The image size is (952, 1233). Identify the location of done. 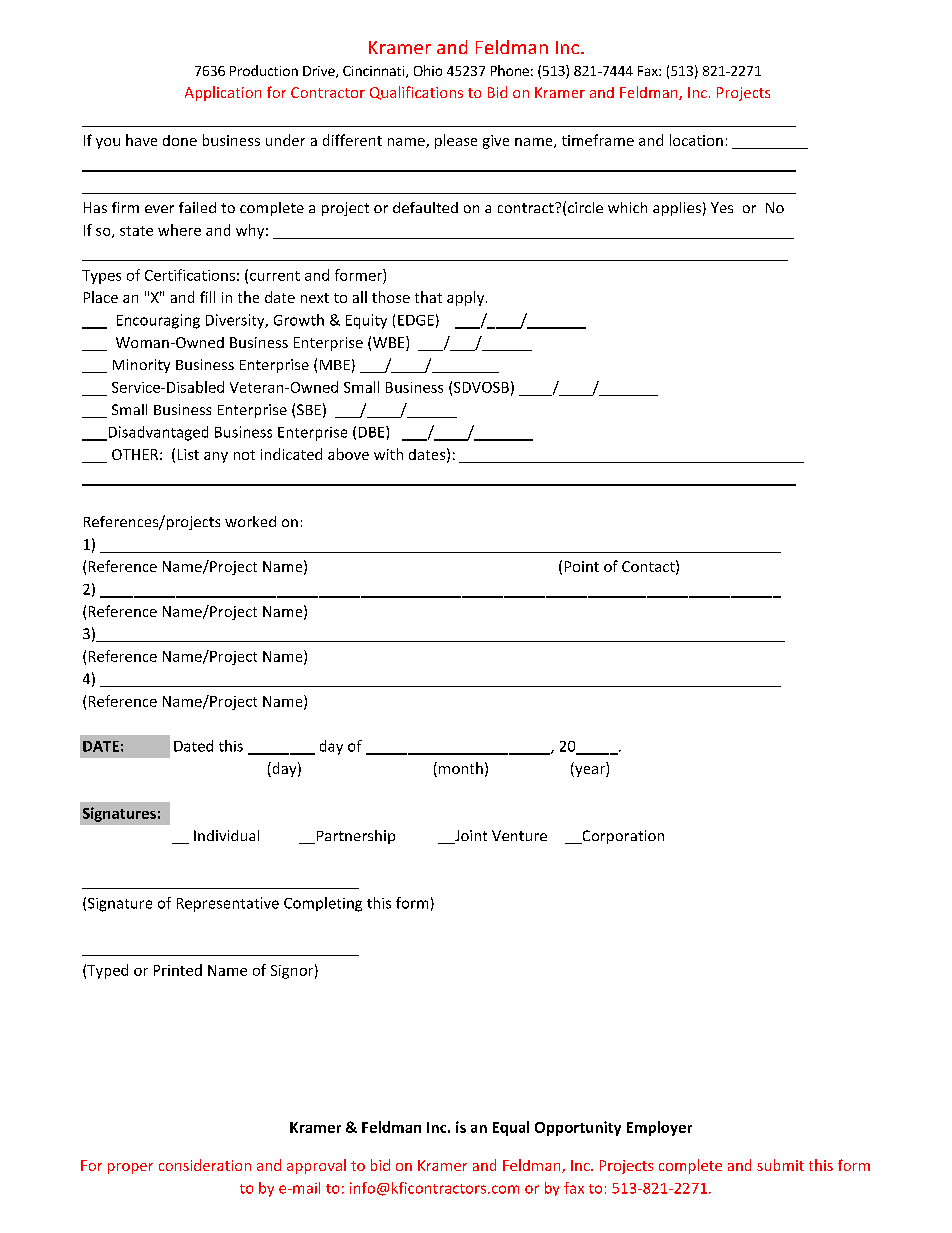
(180, 140).
